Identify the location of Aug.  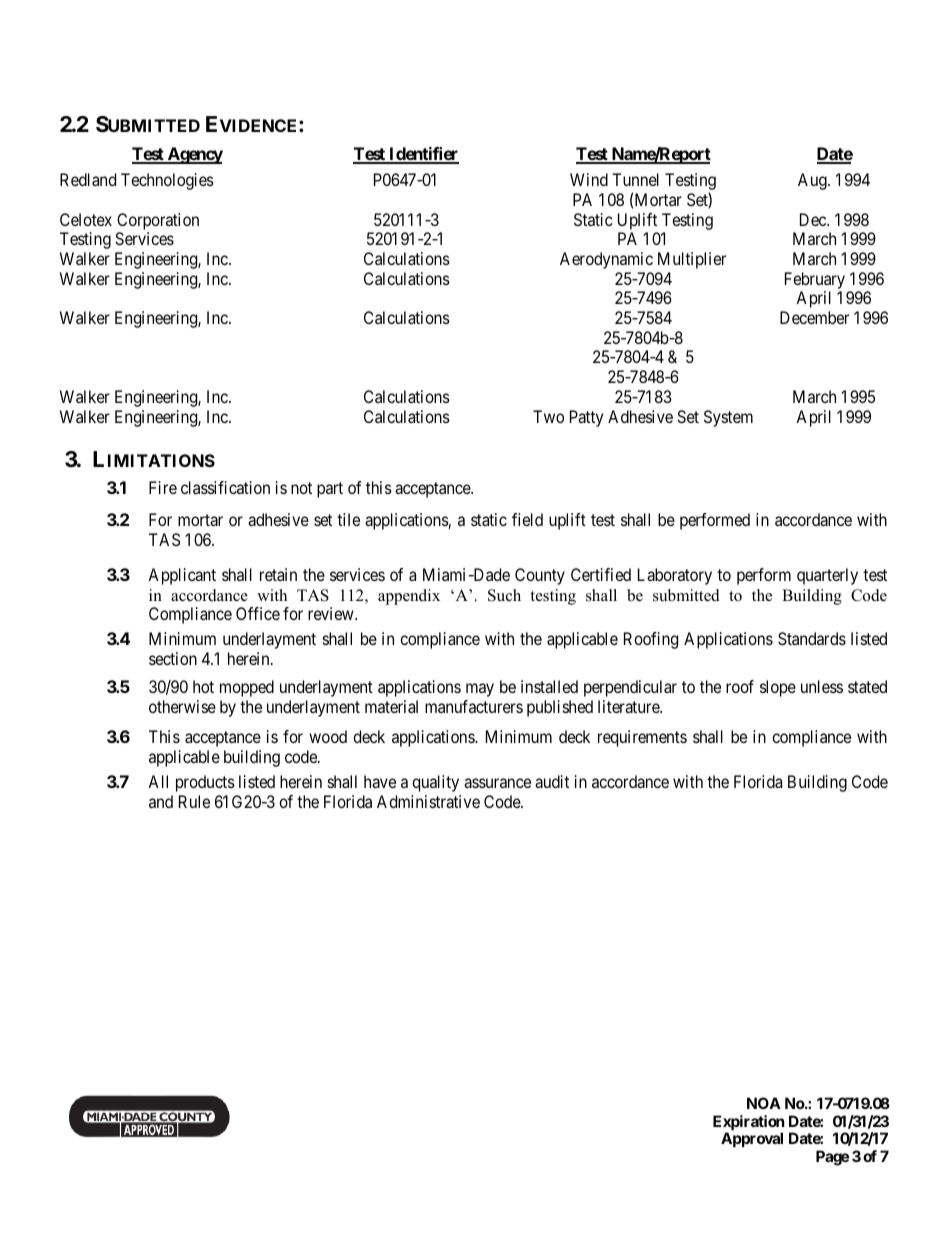
(813, 181).
